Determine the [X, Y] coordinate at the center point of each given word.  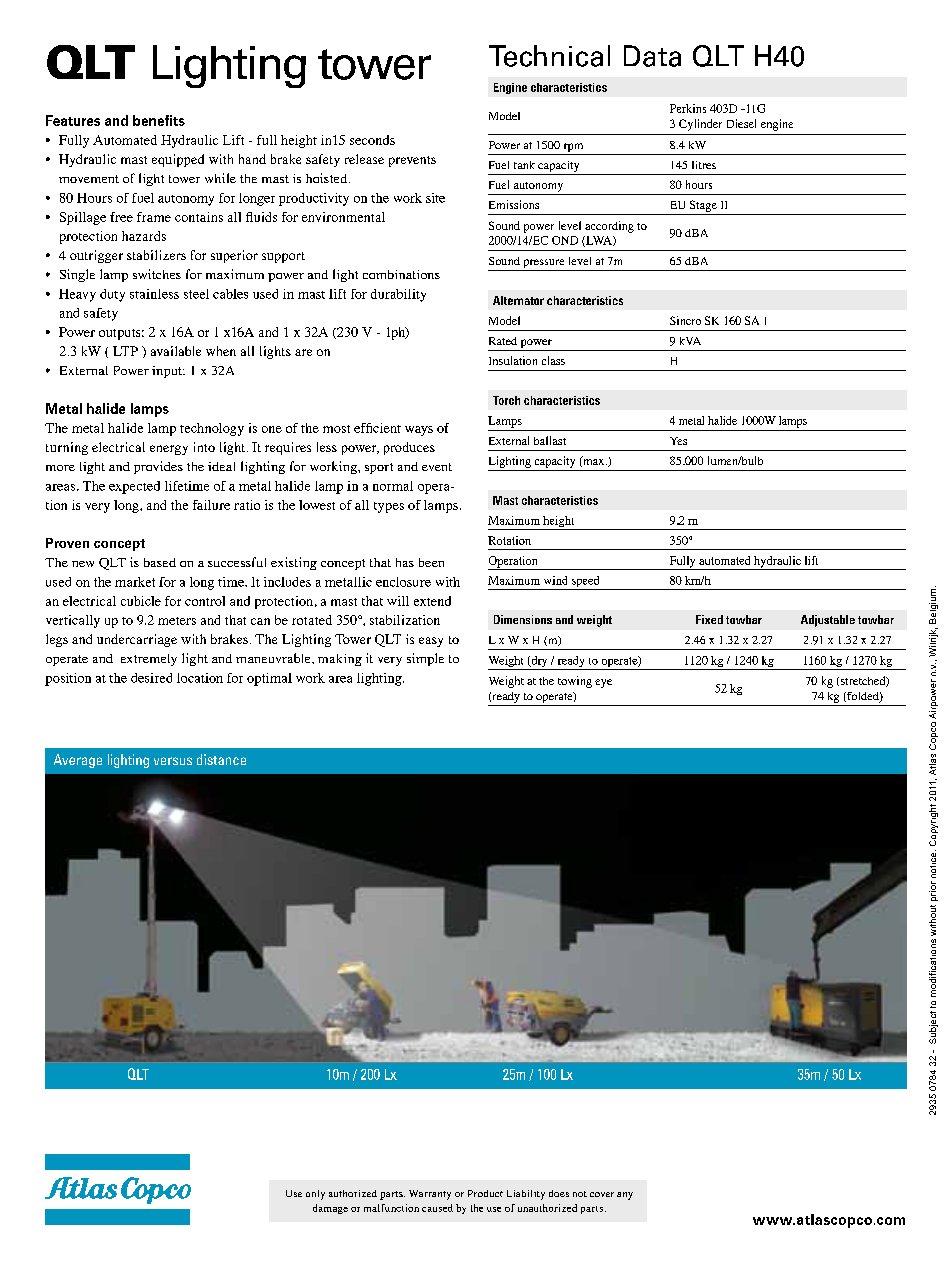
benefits [159, 120]
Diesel [741, 123]
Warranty [430, 1195]
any [625, 1196]
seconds [372, 140]
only [315, 1195]
